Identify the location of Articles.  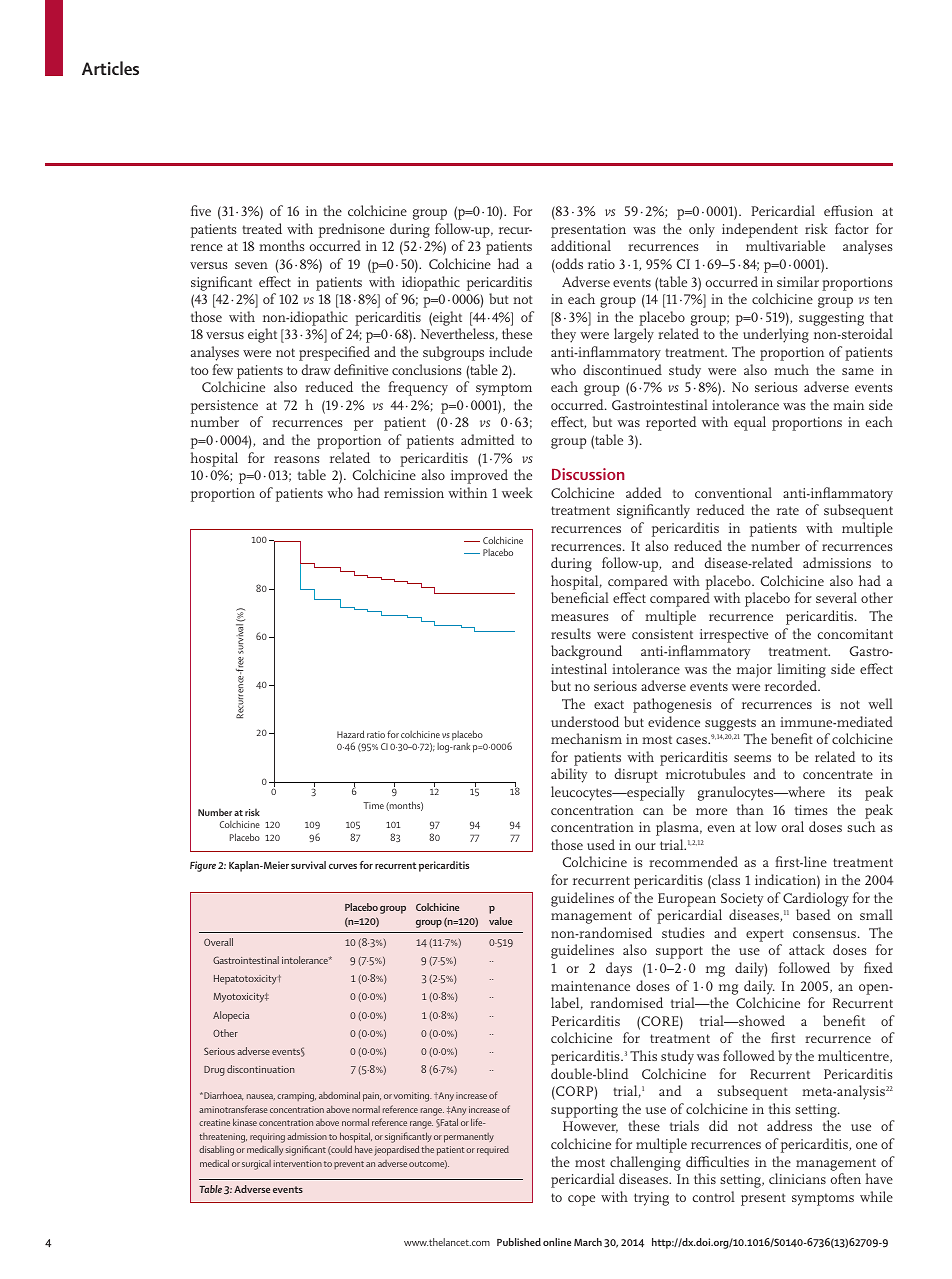
(110, 68).
